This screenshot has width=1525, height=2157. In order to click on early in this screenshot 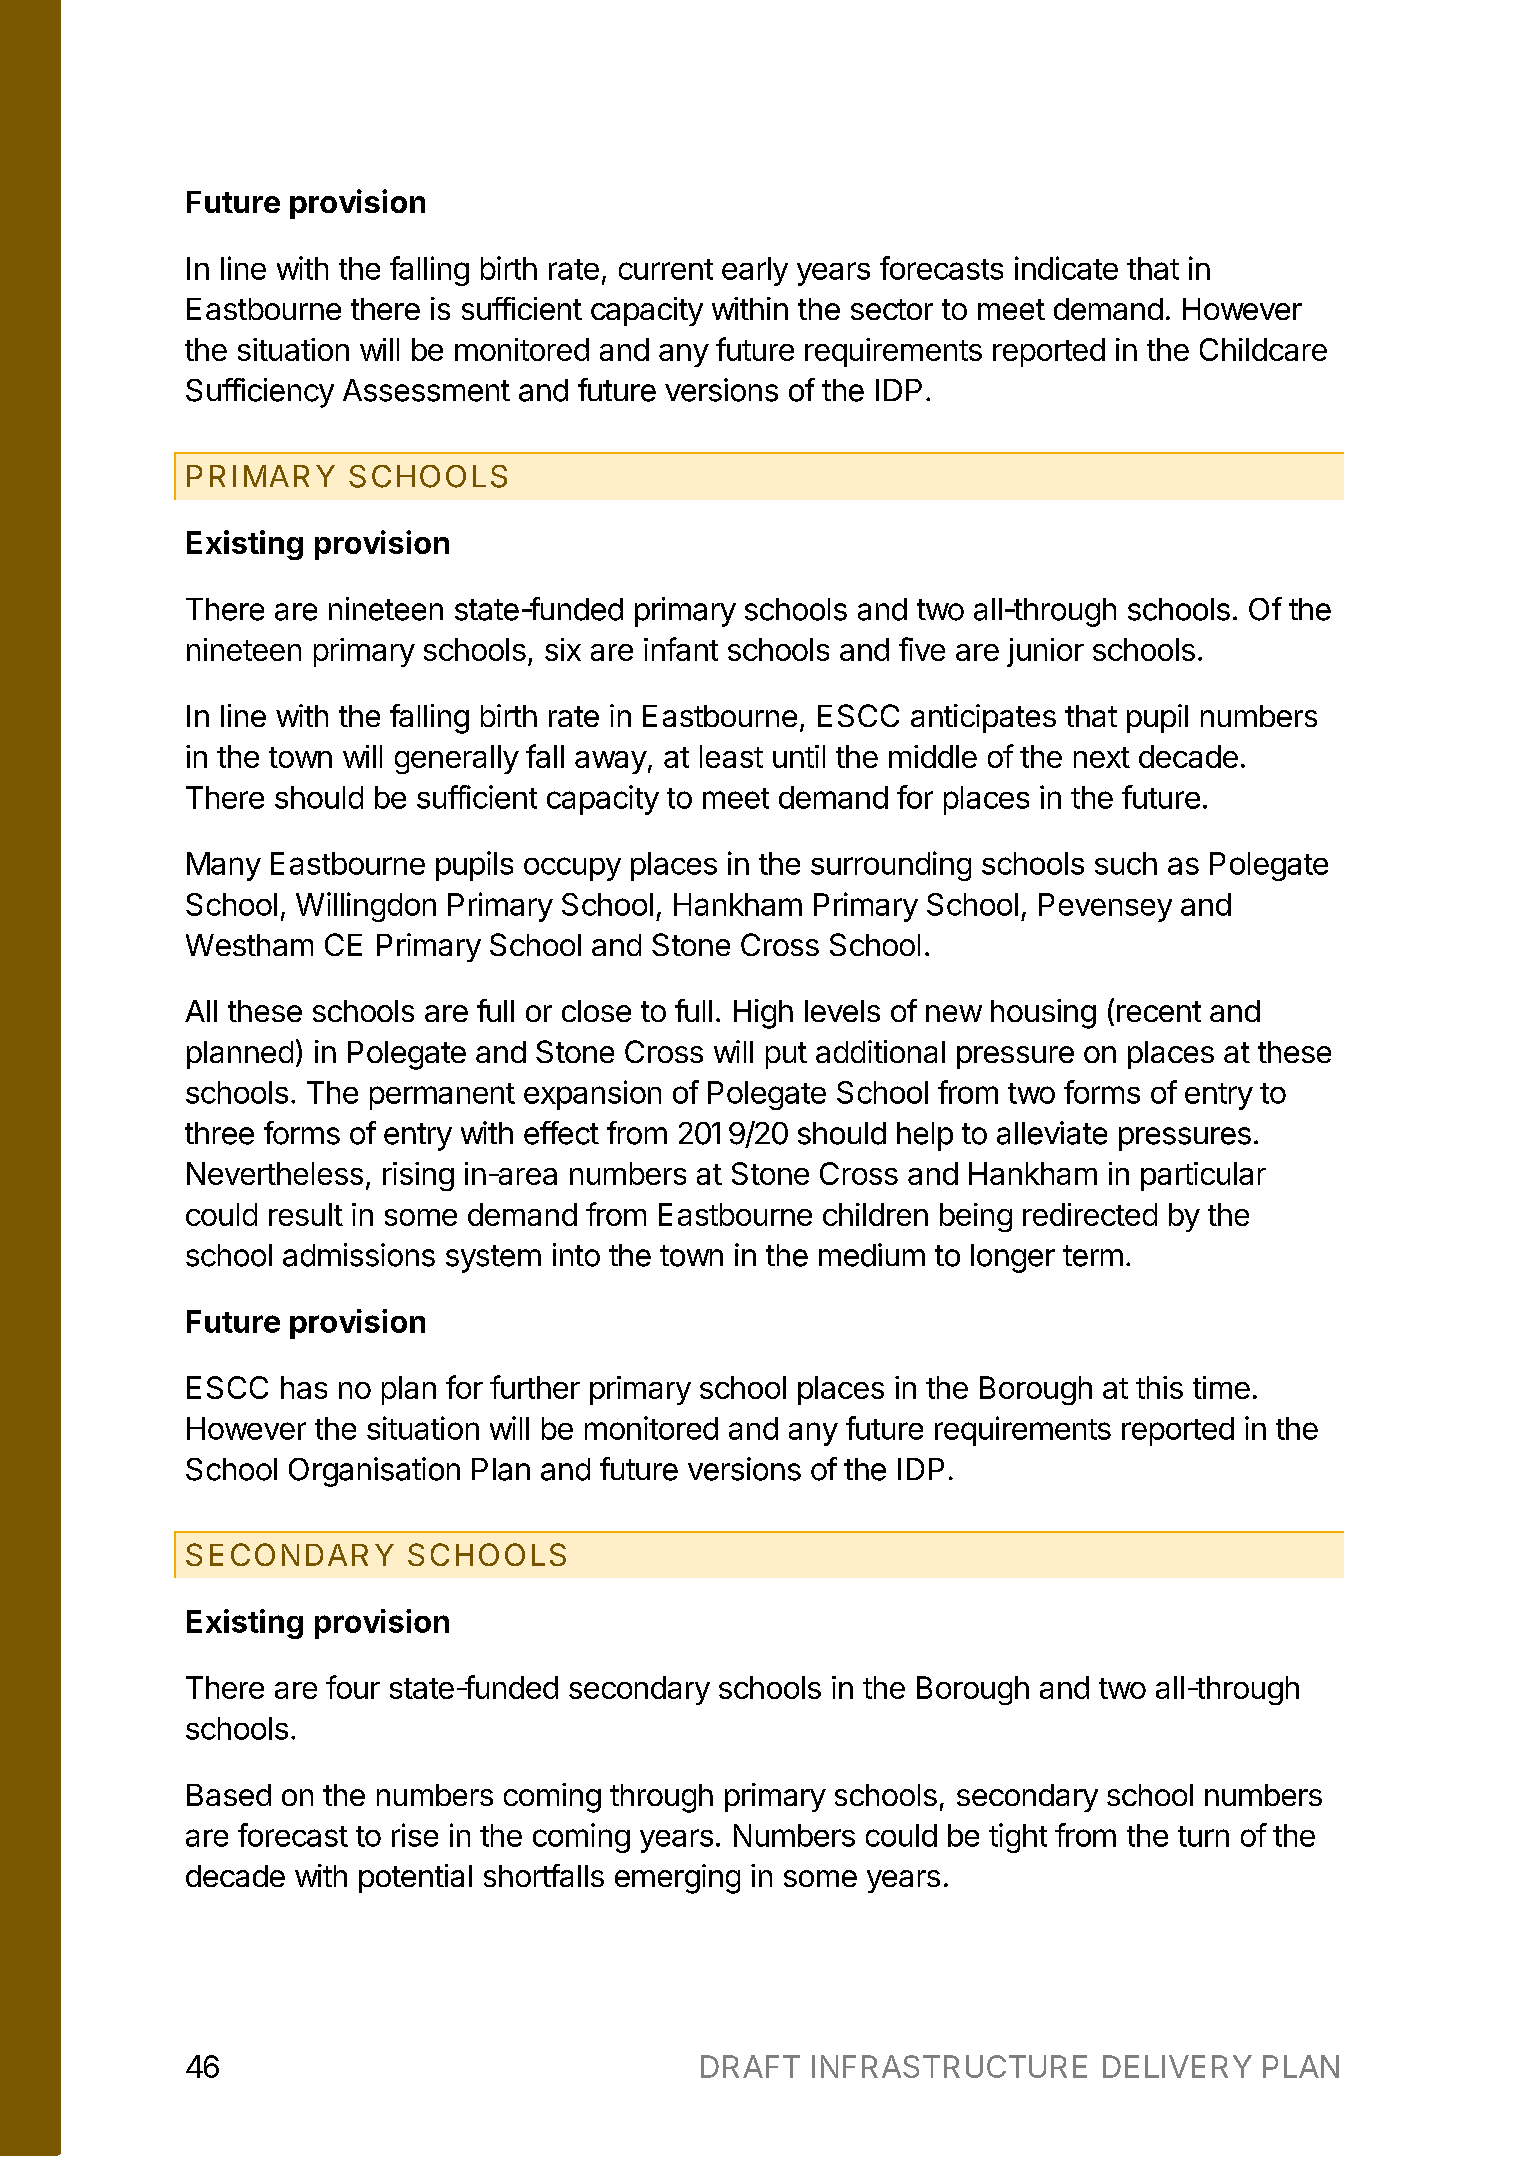, I will do `click(755, 271)`.
